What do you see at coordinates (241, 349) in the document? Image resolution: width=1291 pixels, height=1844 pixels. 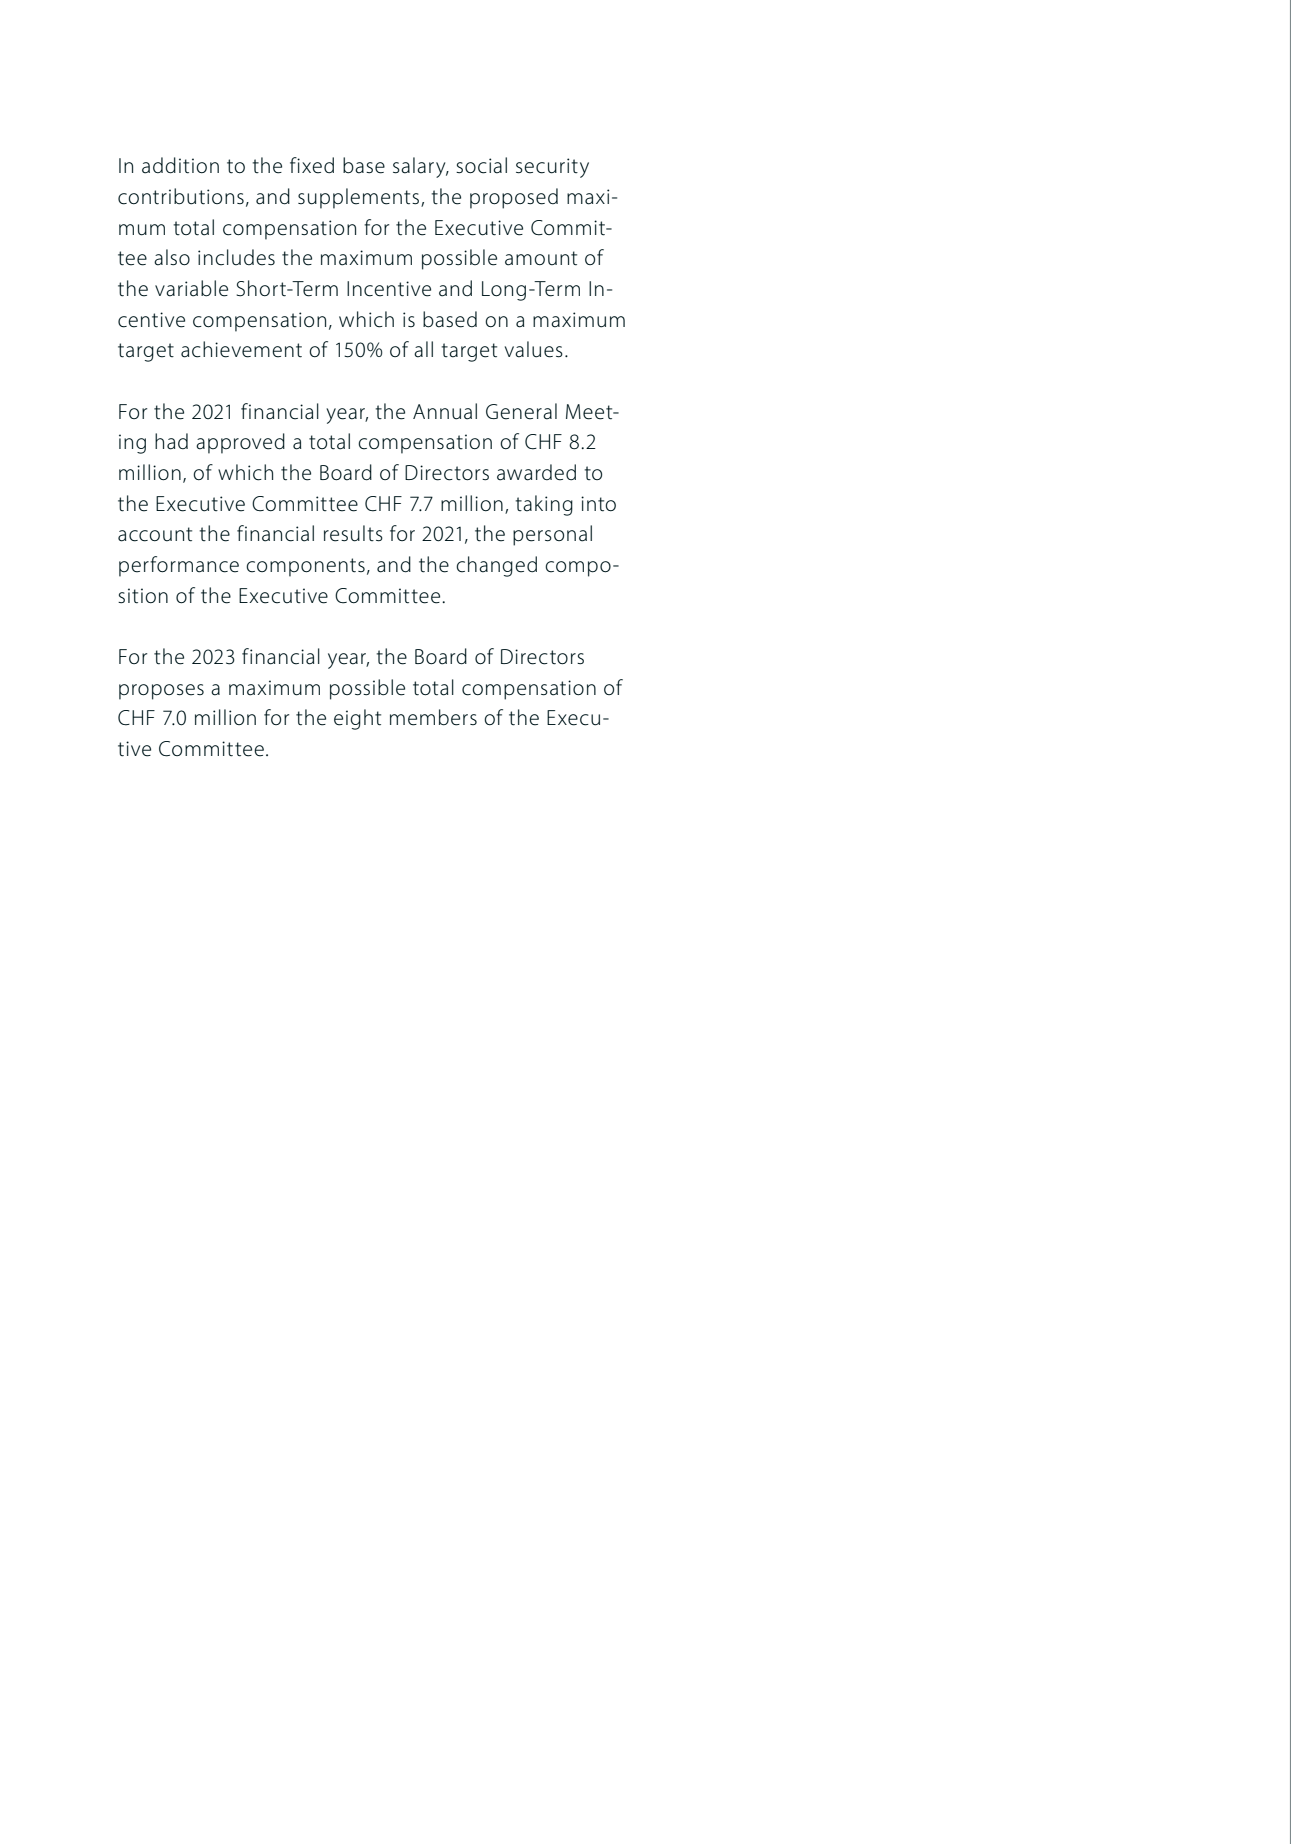 I see `achievement` at bounding box center [241, 349].
